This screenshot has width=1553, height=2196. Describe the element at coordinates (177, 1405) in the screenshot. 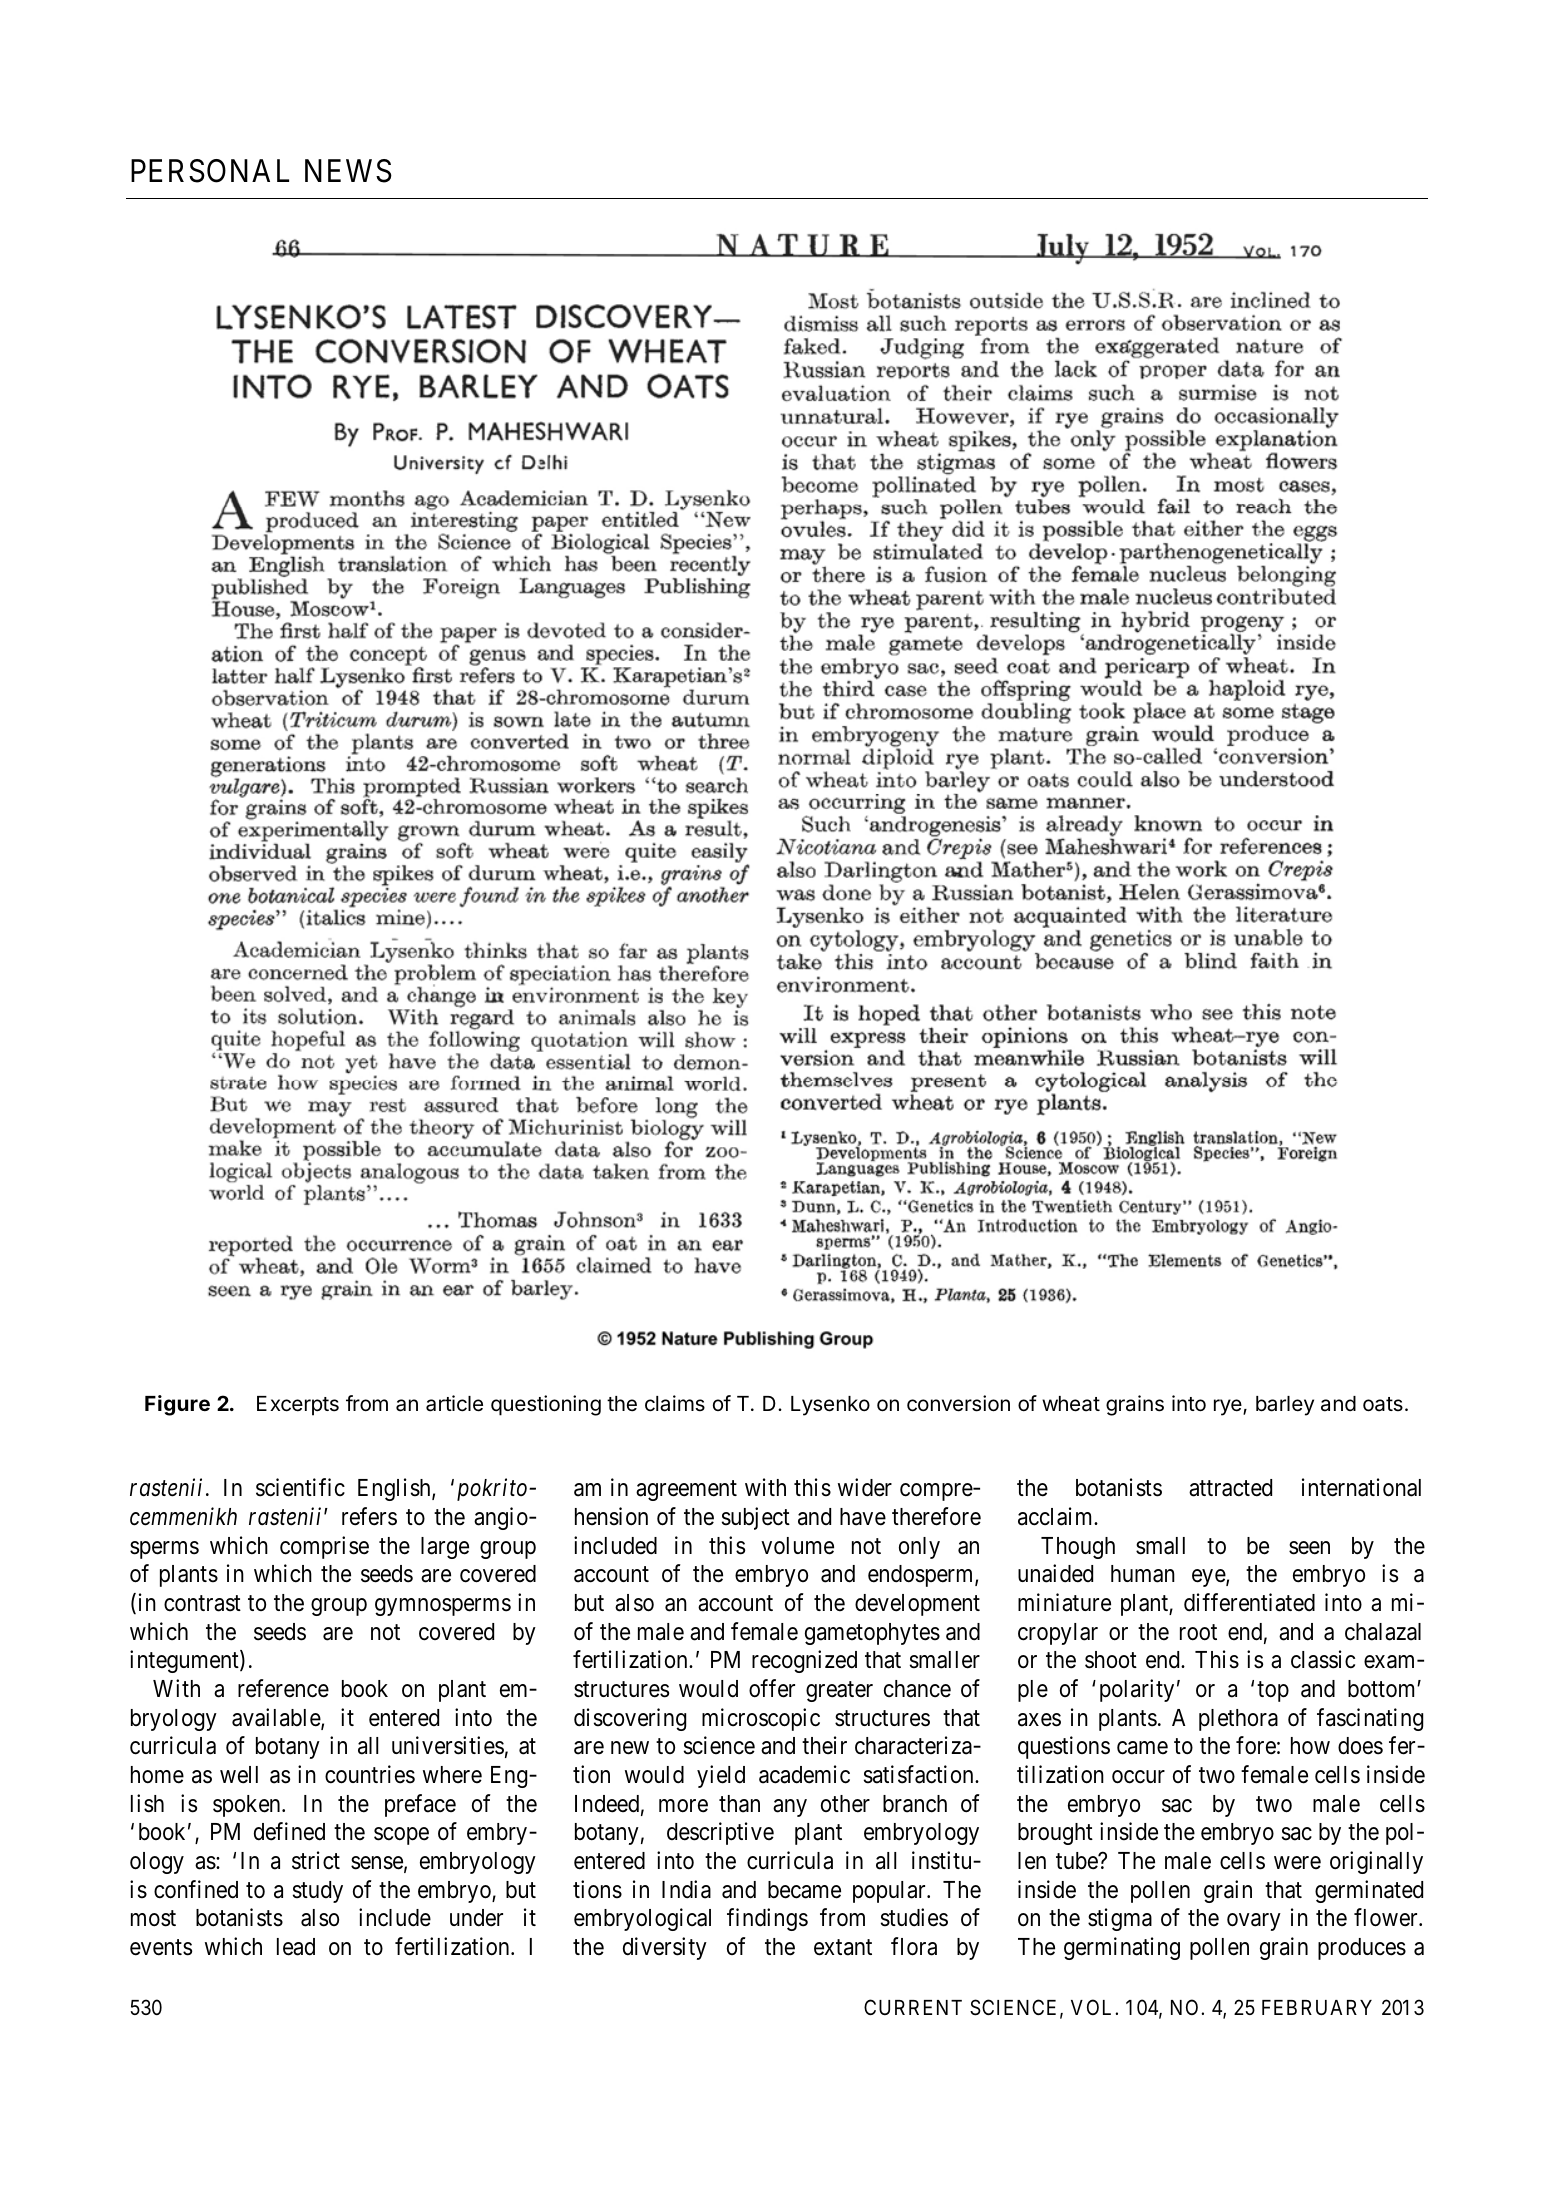

I see `Figure` at that location.
